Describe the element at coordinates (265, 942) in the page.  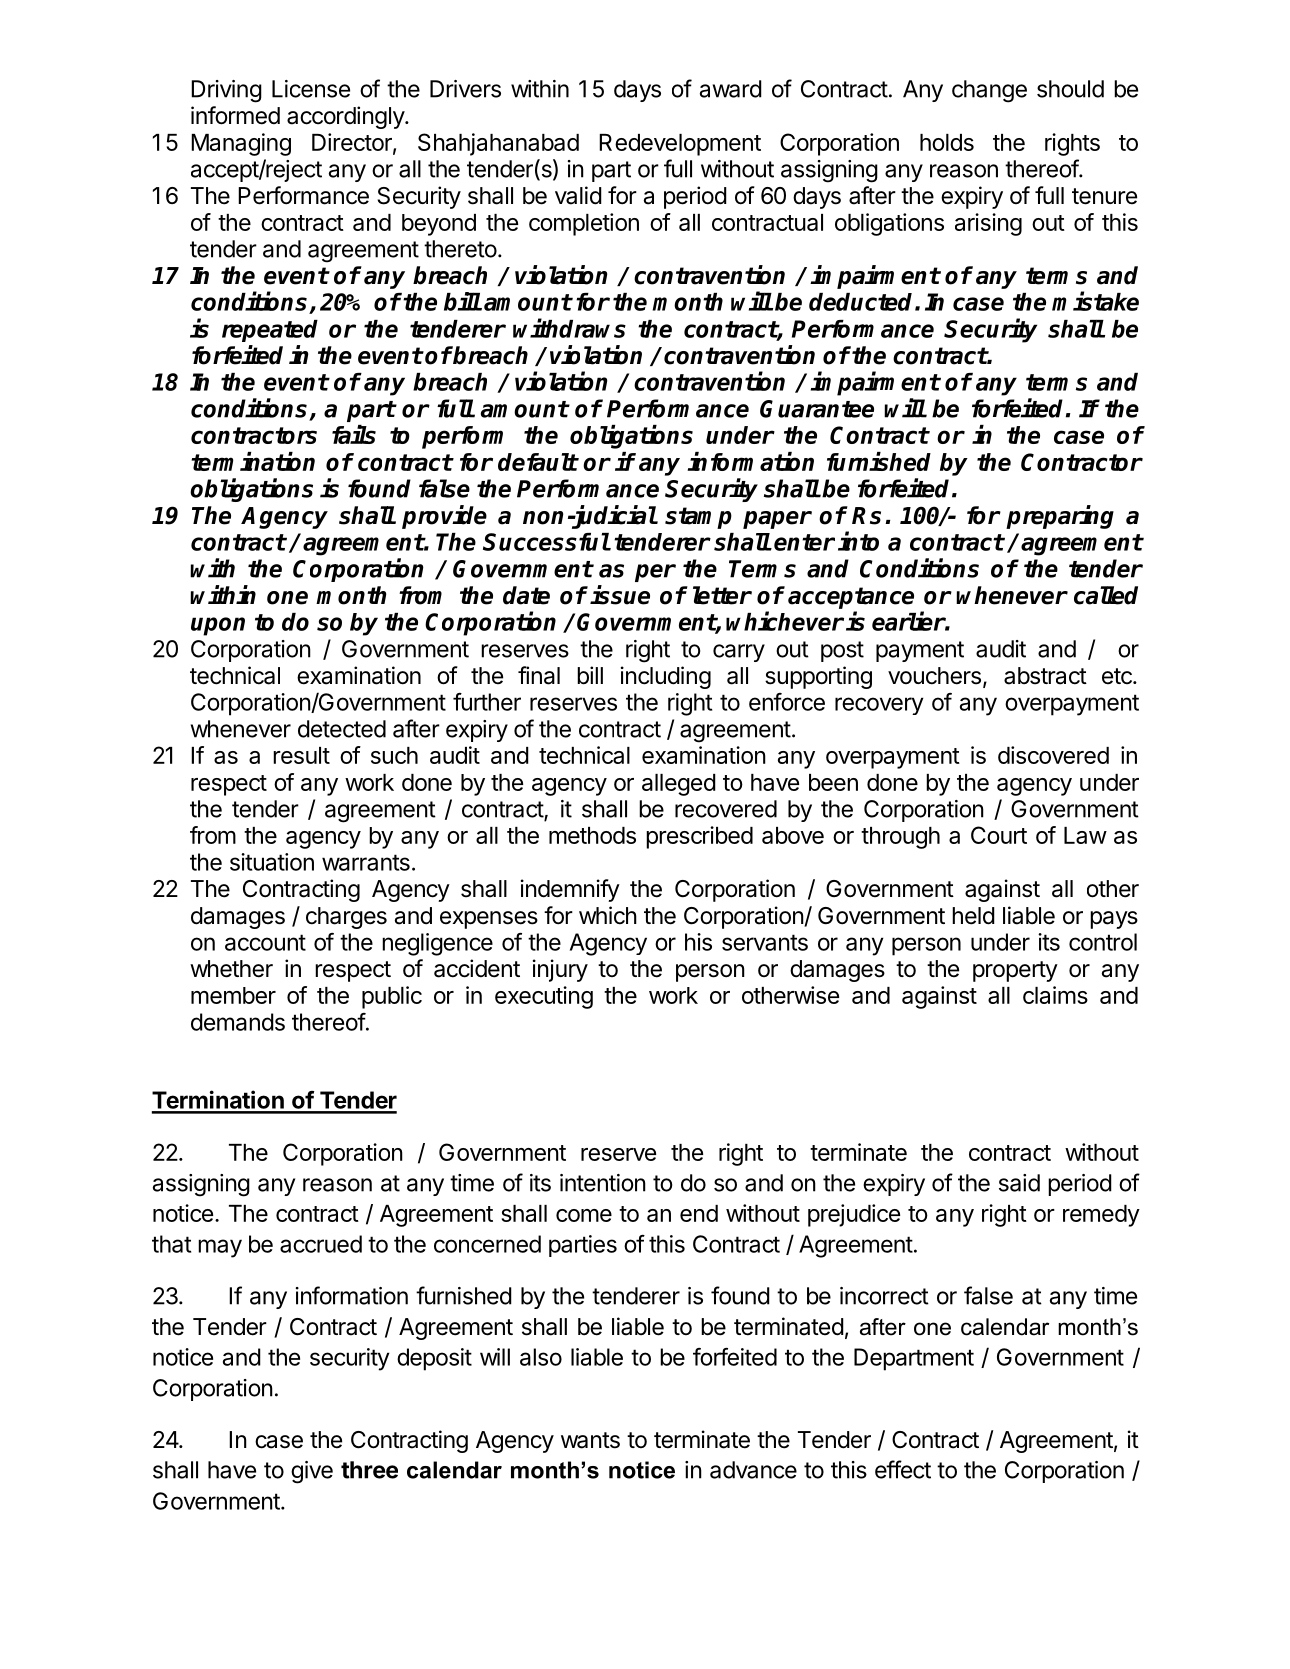
I see `account` at that location.
